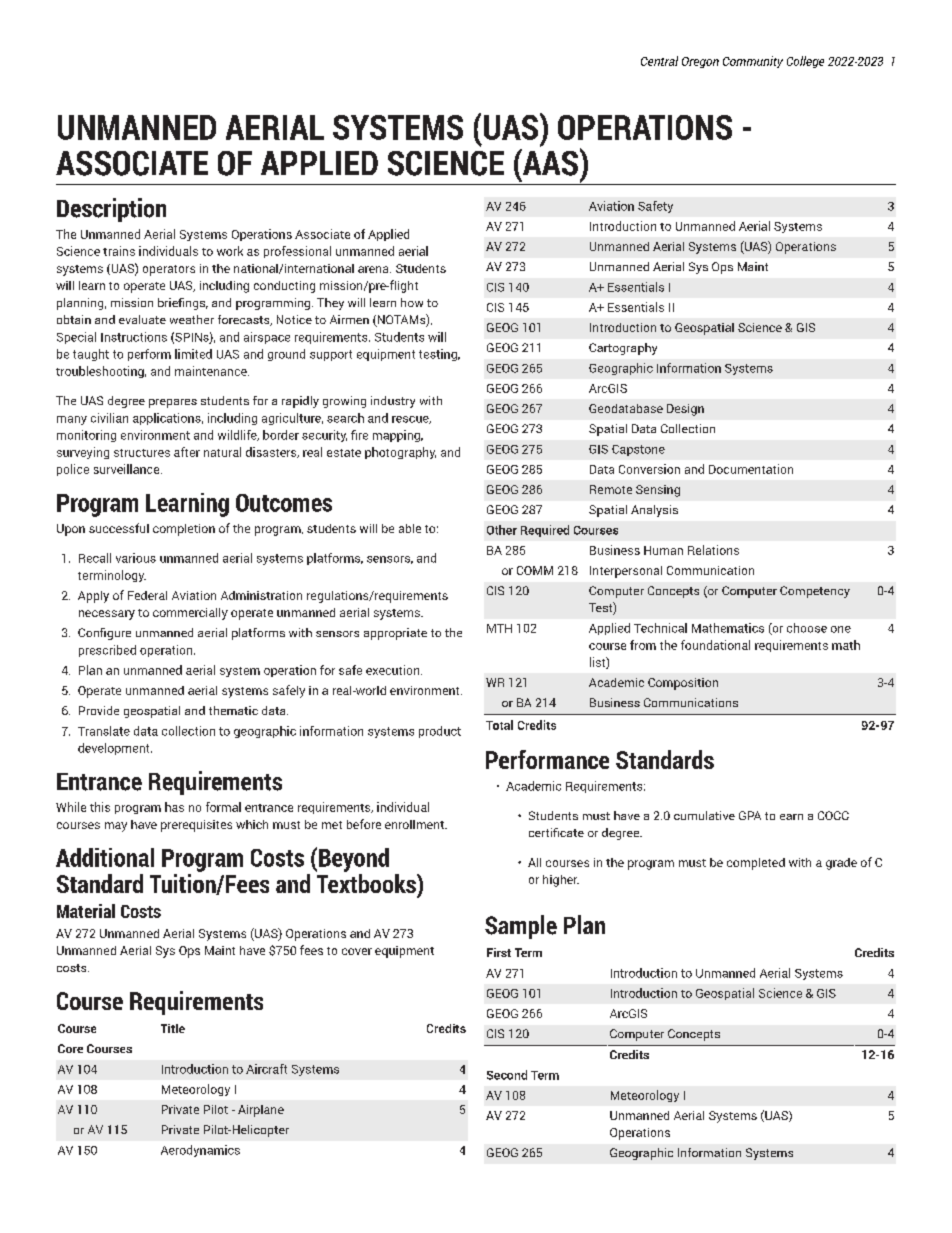 Image resolution: width=952 pixels, height=1233 pixels. I want to click on GPA, so click(750, 815).
